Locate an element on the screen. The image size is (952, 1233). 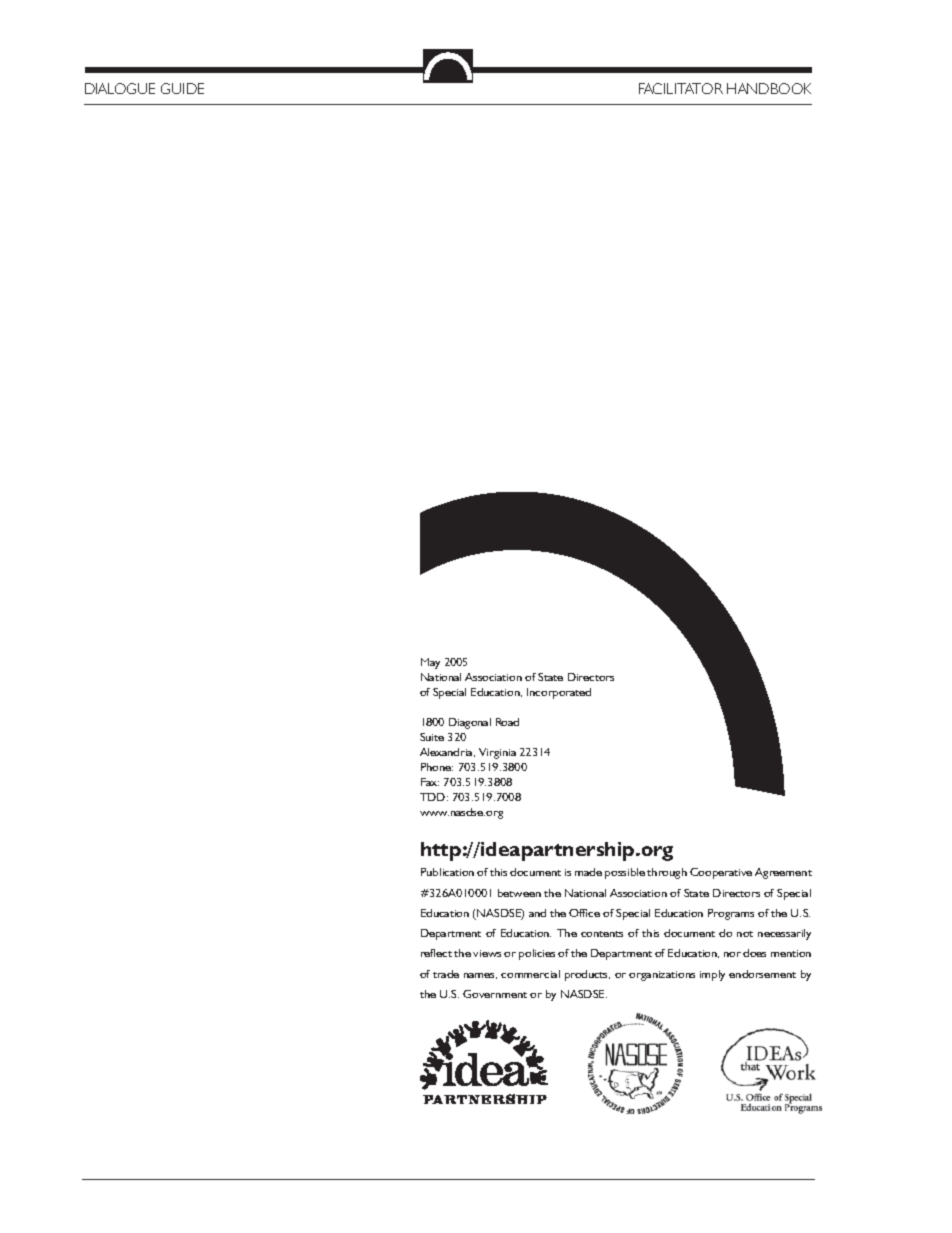
Suite is located at coordinates (432, 737).
